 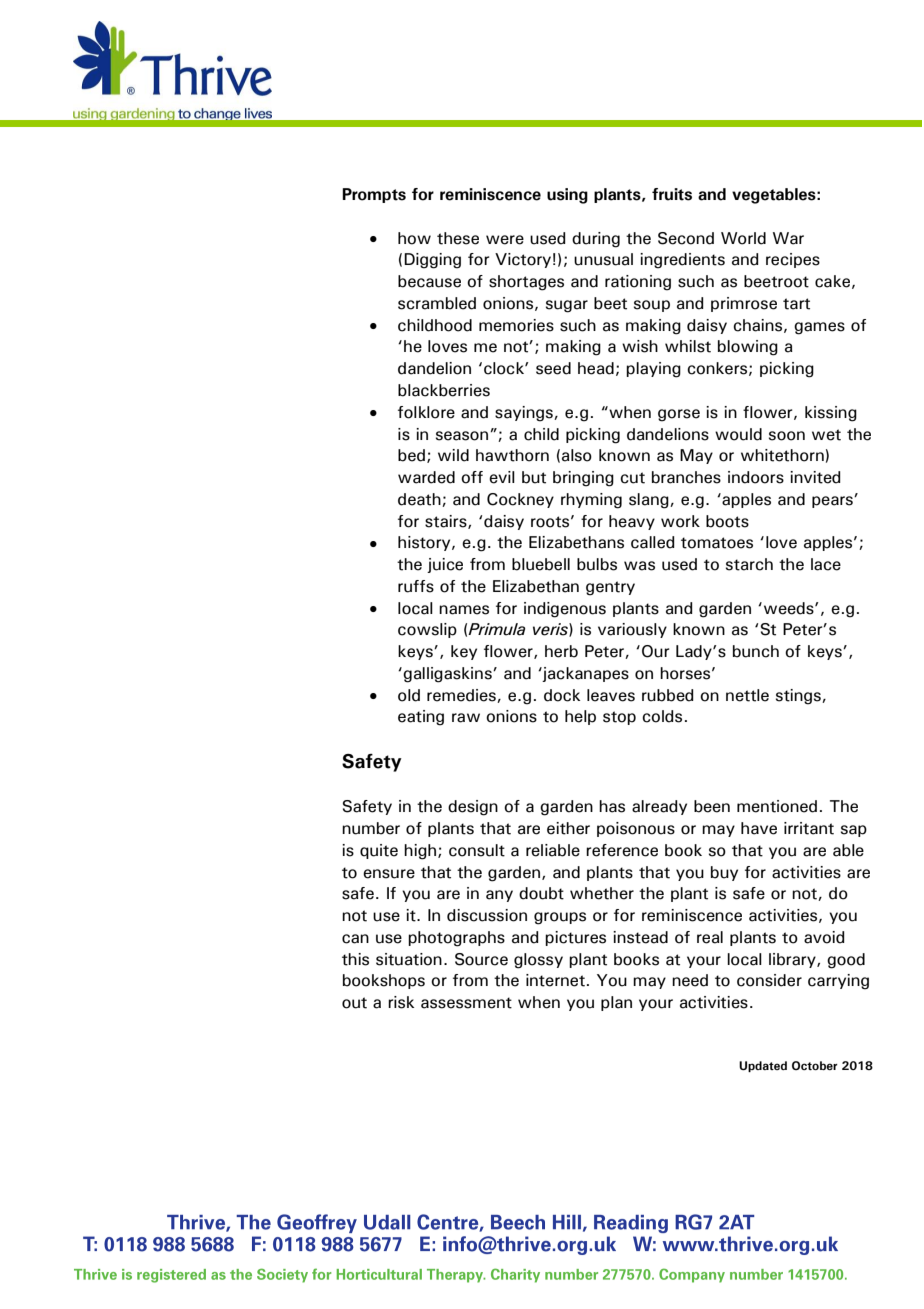 I want to click on weeds, so click(x=790, y=608).
